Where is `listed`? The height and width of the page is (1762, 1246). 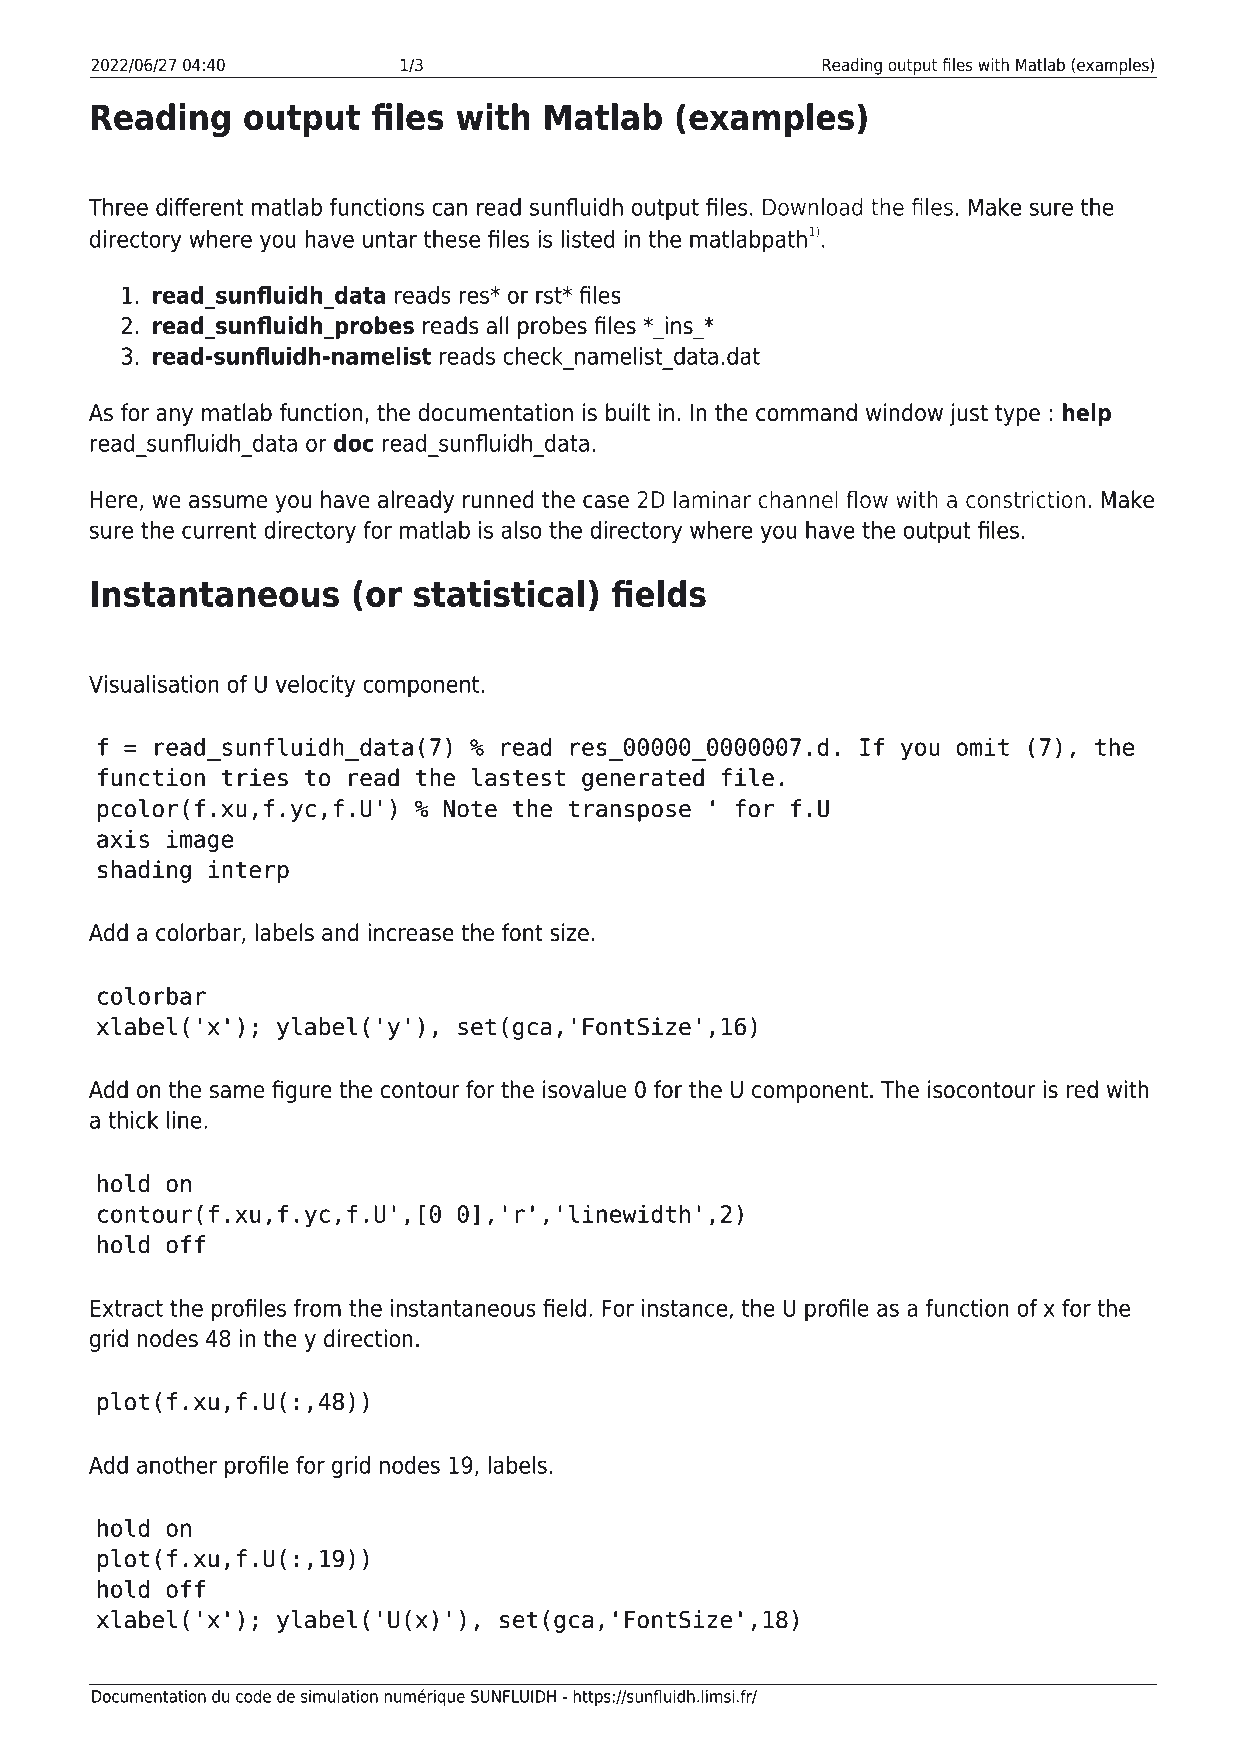 listed is located at coordinates (588, 239).
